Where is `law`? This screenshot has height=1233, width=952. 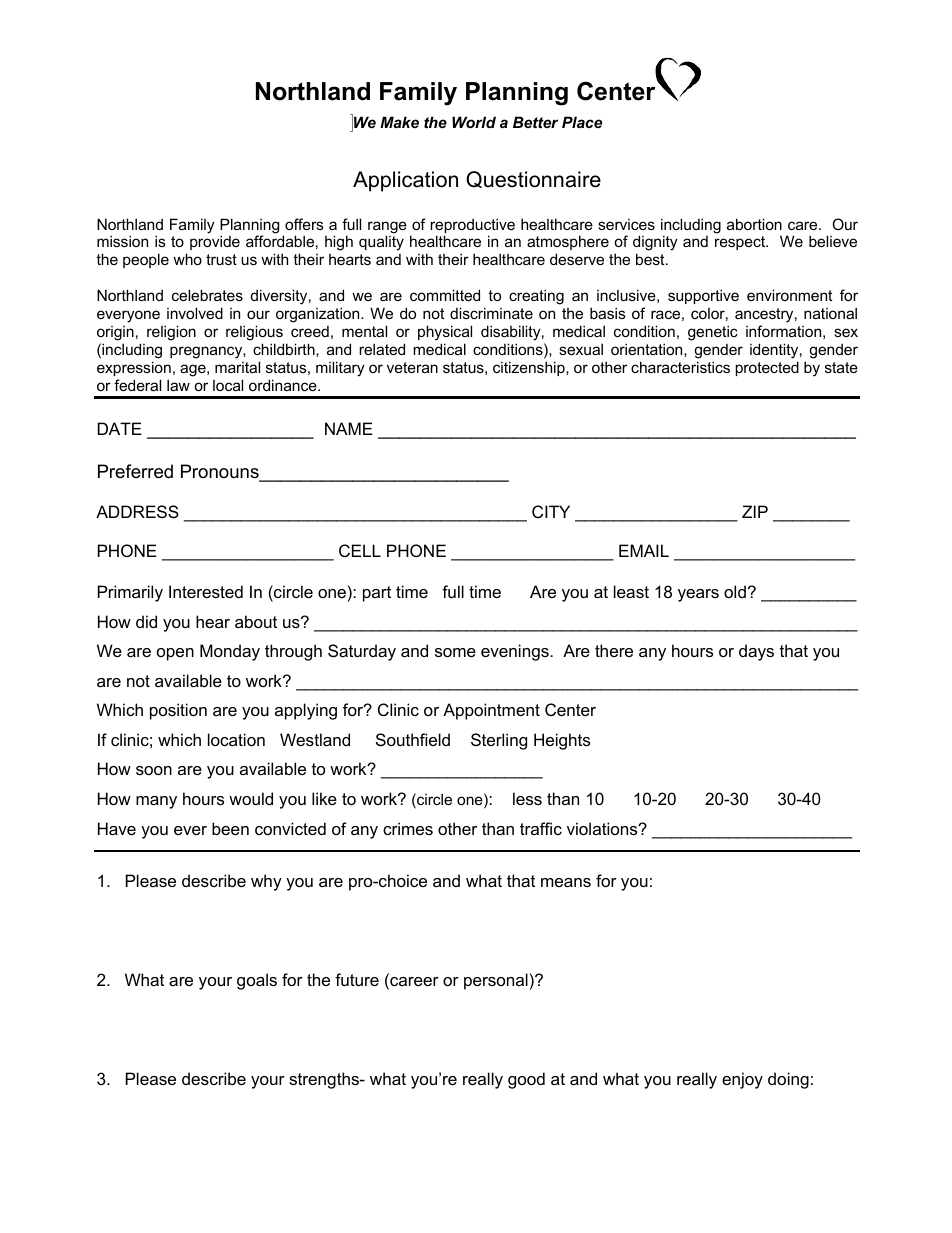 law is located at coordinates (178, 385).
